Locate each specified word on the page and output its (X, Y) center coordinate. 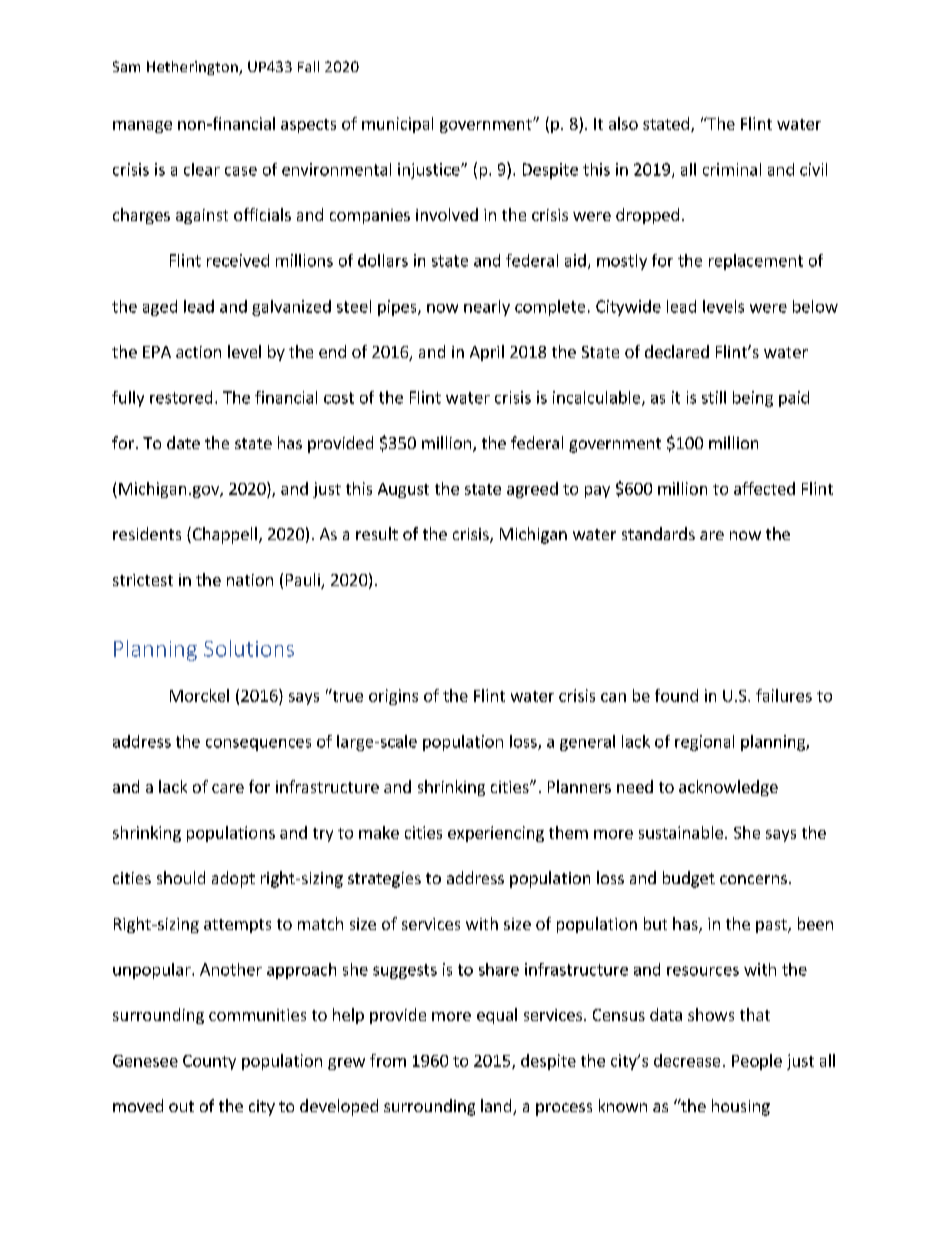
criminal (732, 169)
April (487, 353)
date (183, 442)
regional (704, 743)
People (757, 1062)
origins (393, 697)
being (753, 399)
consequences (258, 744)
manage (142, 127)
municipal (397, 125)
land (497, 1107)
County (209, 1062)
